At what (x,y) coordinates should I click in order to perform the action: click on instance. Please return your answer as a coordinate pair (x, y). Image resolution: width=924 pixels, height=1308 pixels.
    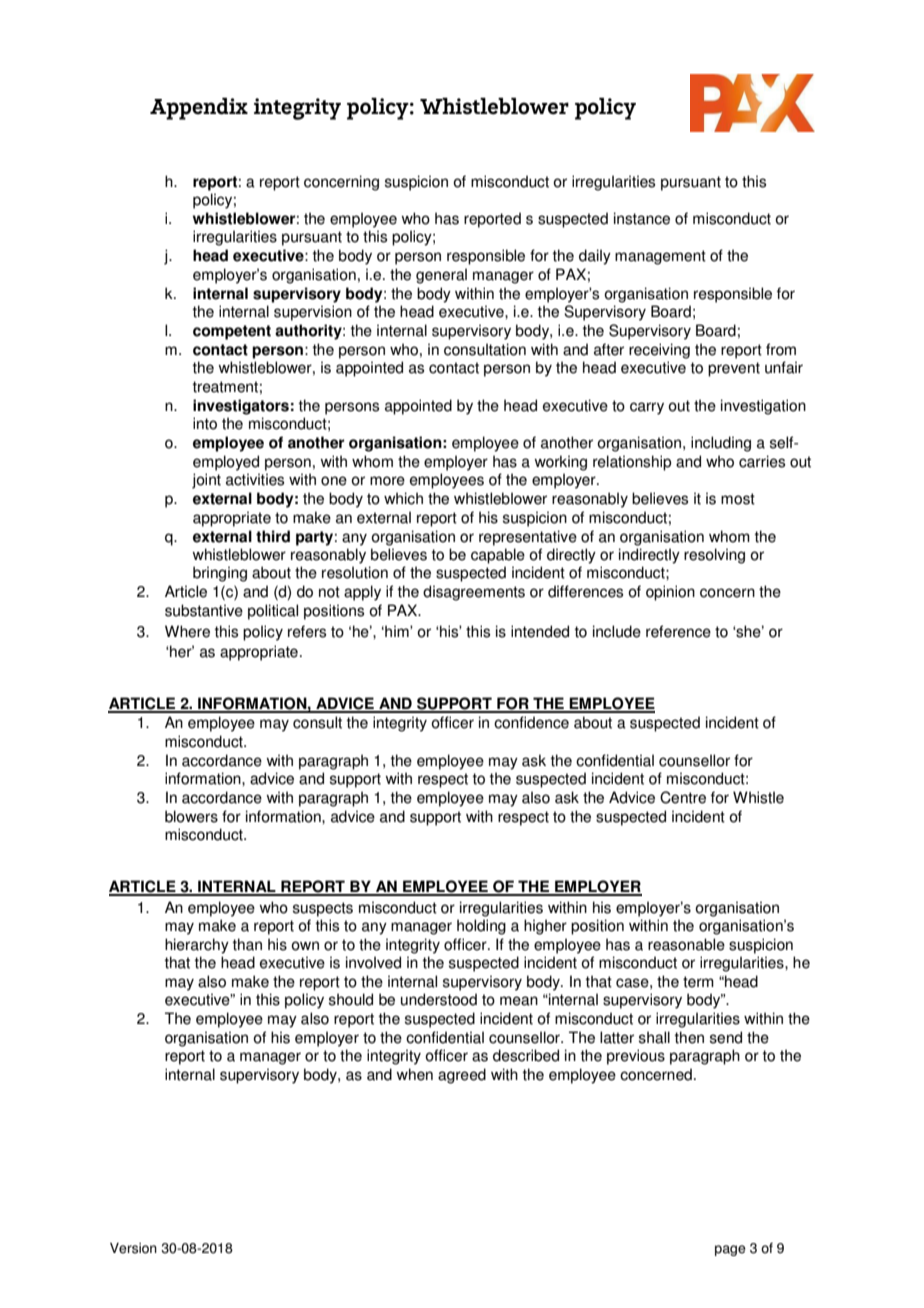
    Looking at the image, I should click on (642, 218).
